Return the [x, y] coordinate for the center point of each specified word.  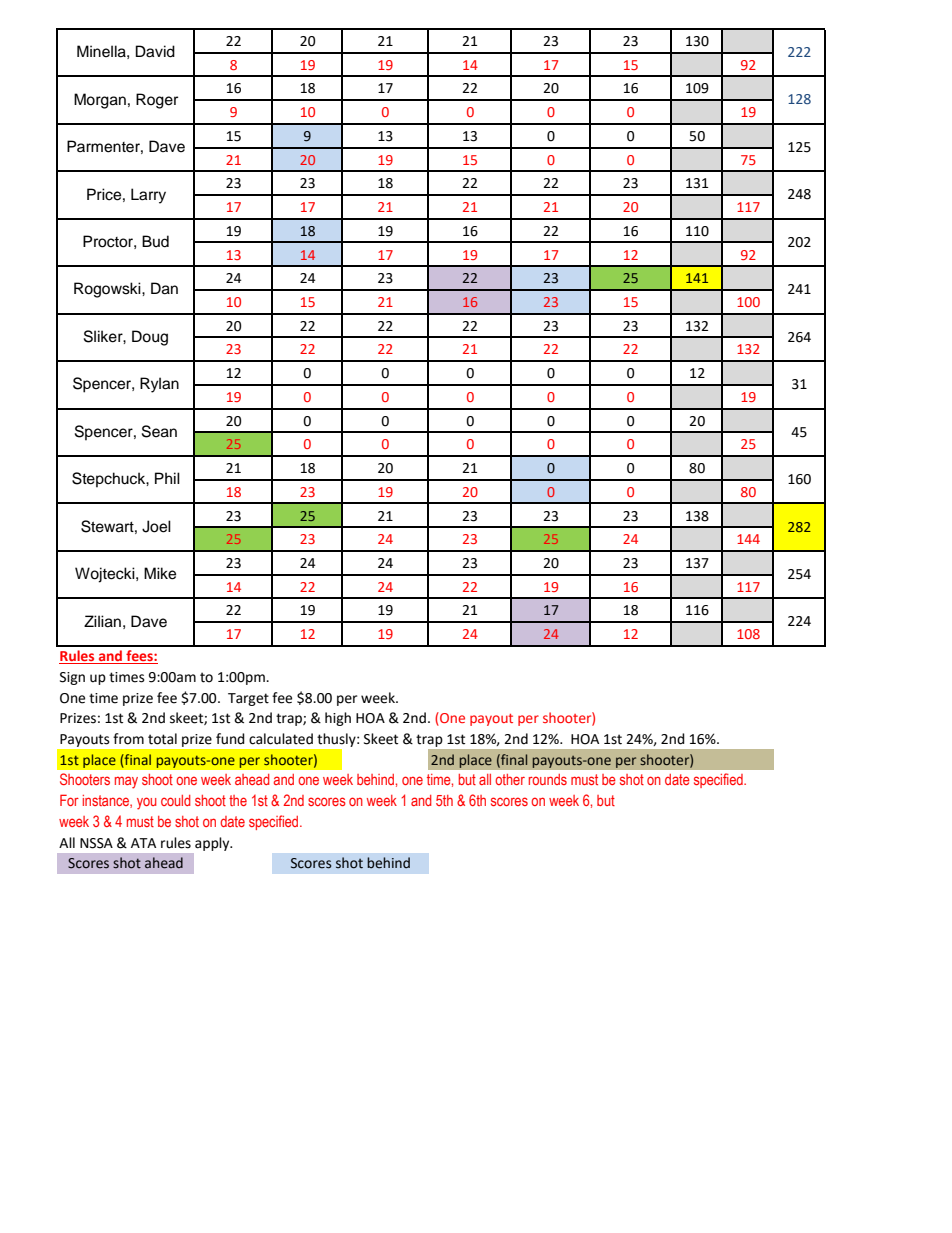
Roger [157, 101]
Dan [164, 288]
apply [213, 844]
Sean [159, 431]
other [510, 779]
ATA [143, 843]
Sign [72, 678]
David [155, 51]
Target [248, 699]
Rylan [159, 385]
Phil [167, 478]
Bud [155, 241]
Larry [148, 196]
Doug [150, 338]
